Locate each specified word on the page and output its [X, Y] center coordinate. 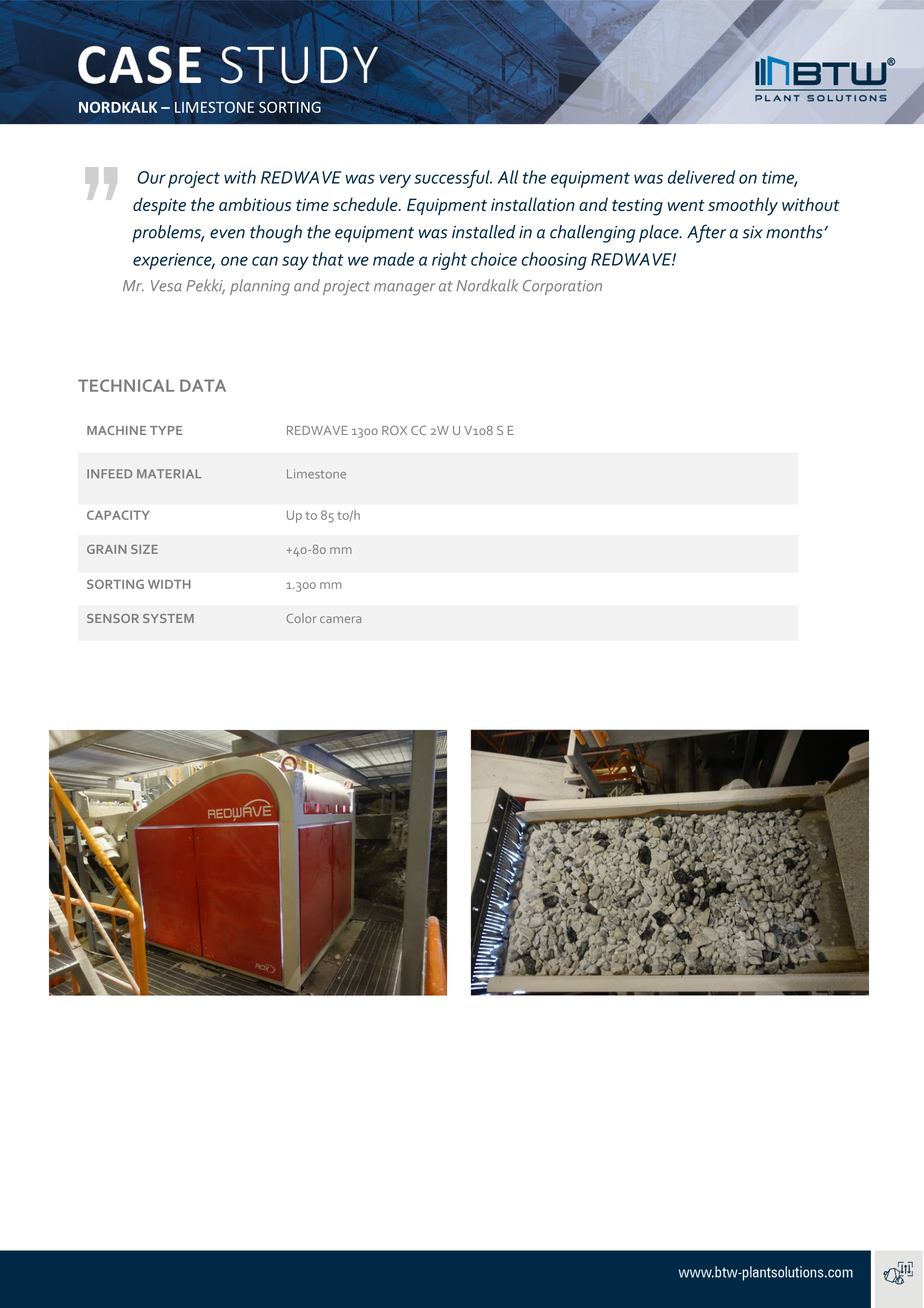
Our [151, 177]
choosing [554, 261]
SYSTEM [168, 618]
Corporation [562, 287]
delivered [701, 177]
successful [453, 179]
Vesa [166, 286]
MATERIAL [169, 474]
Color [301, 618]
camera [340, 619]
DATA [203, 385]
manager [405, 289]
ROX [394, 430]
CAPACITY [118, 515]
